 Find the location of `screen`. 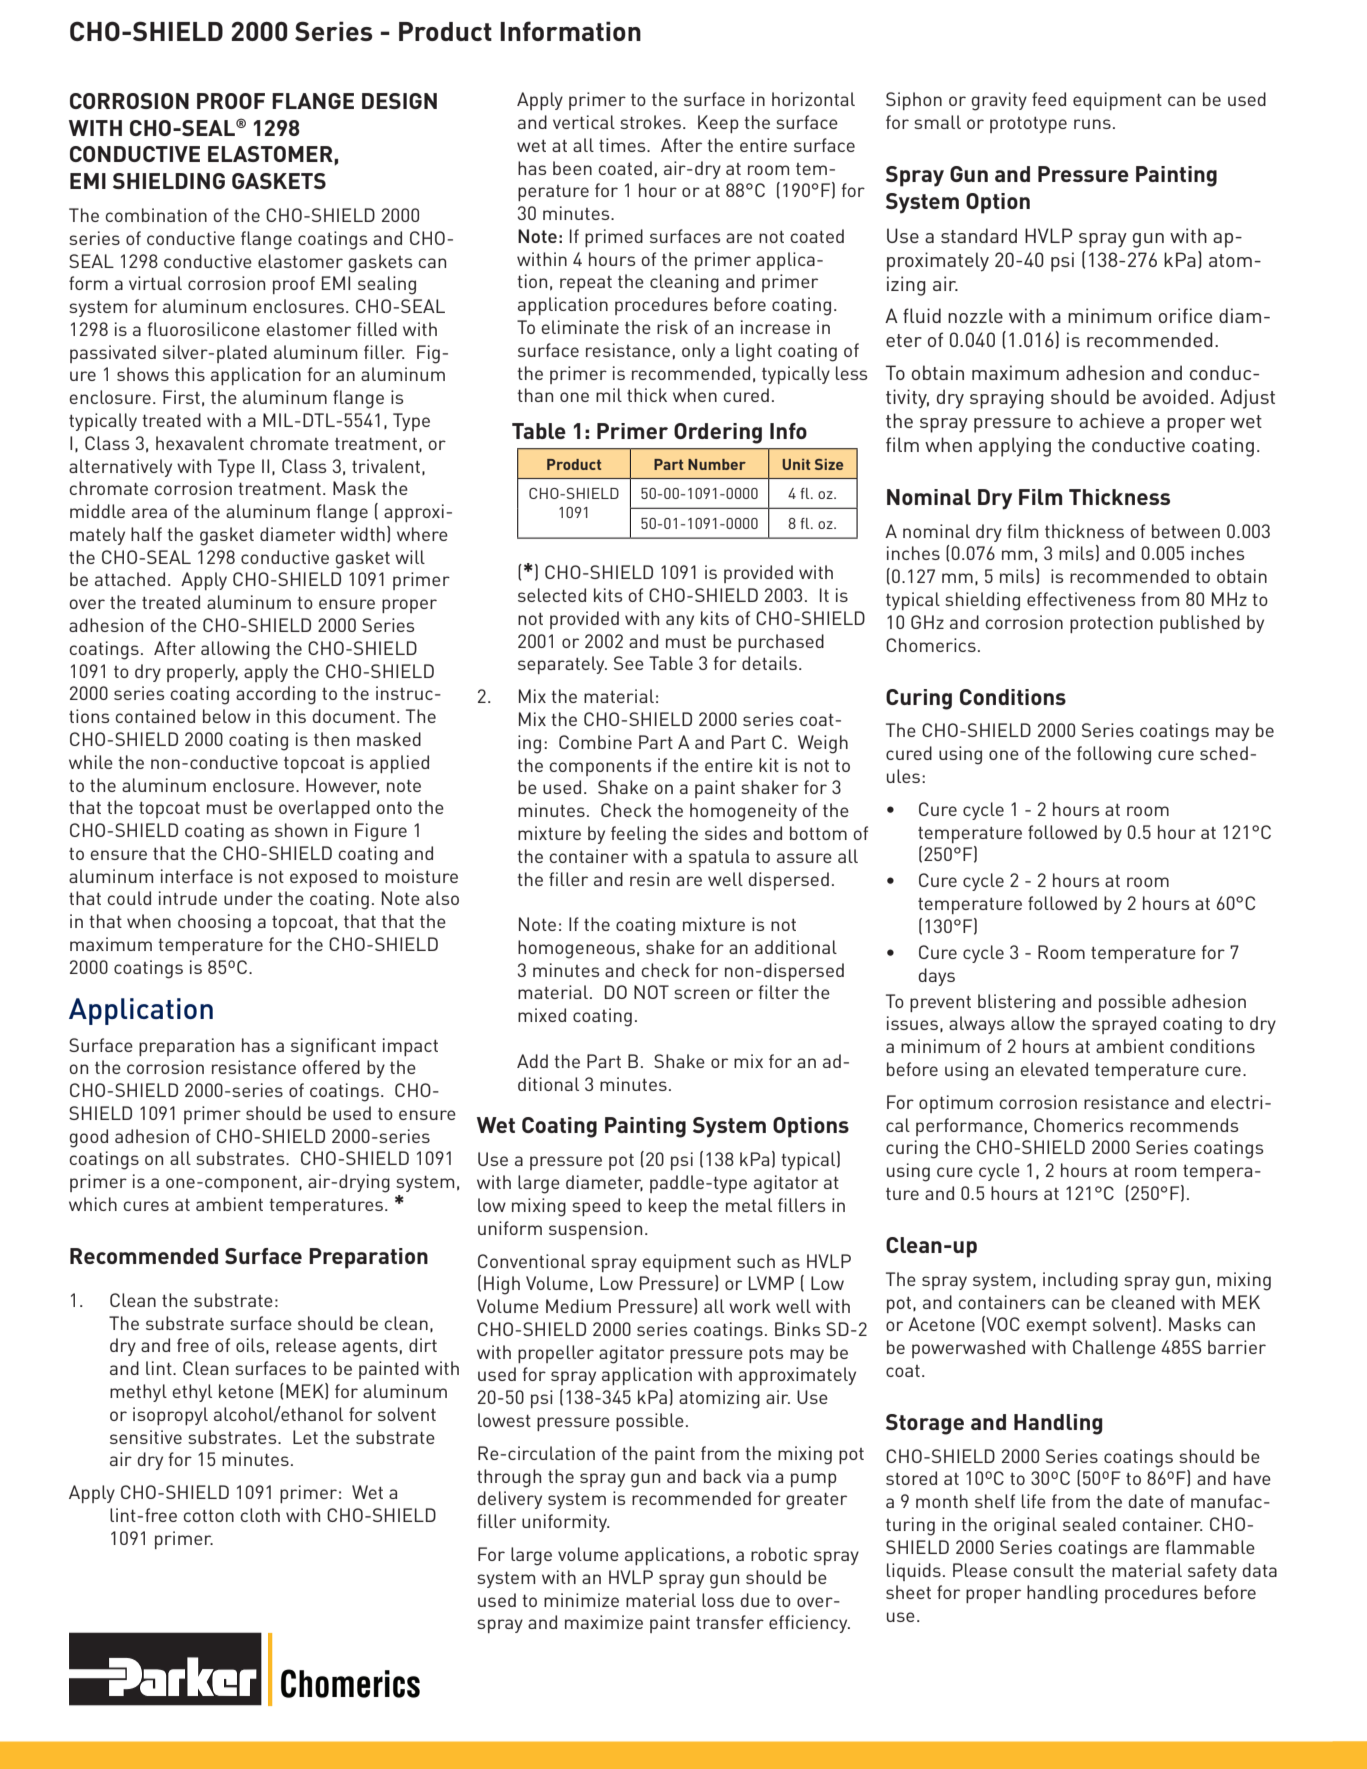

screen is located at coordinates (701, 994).
